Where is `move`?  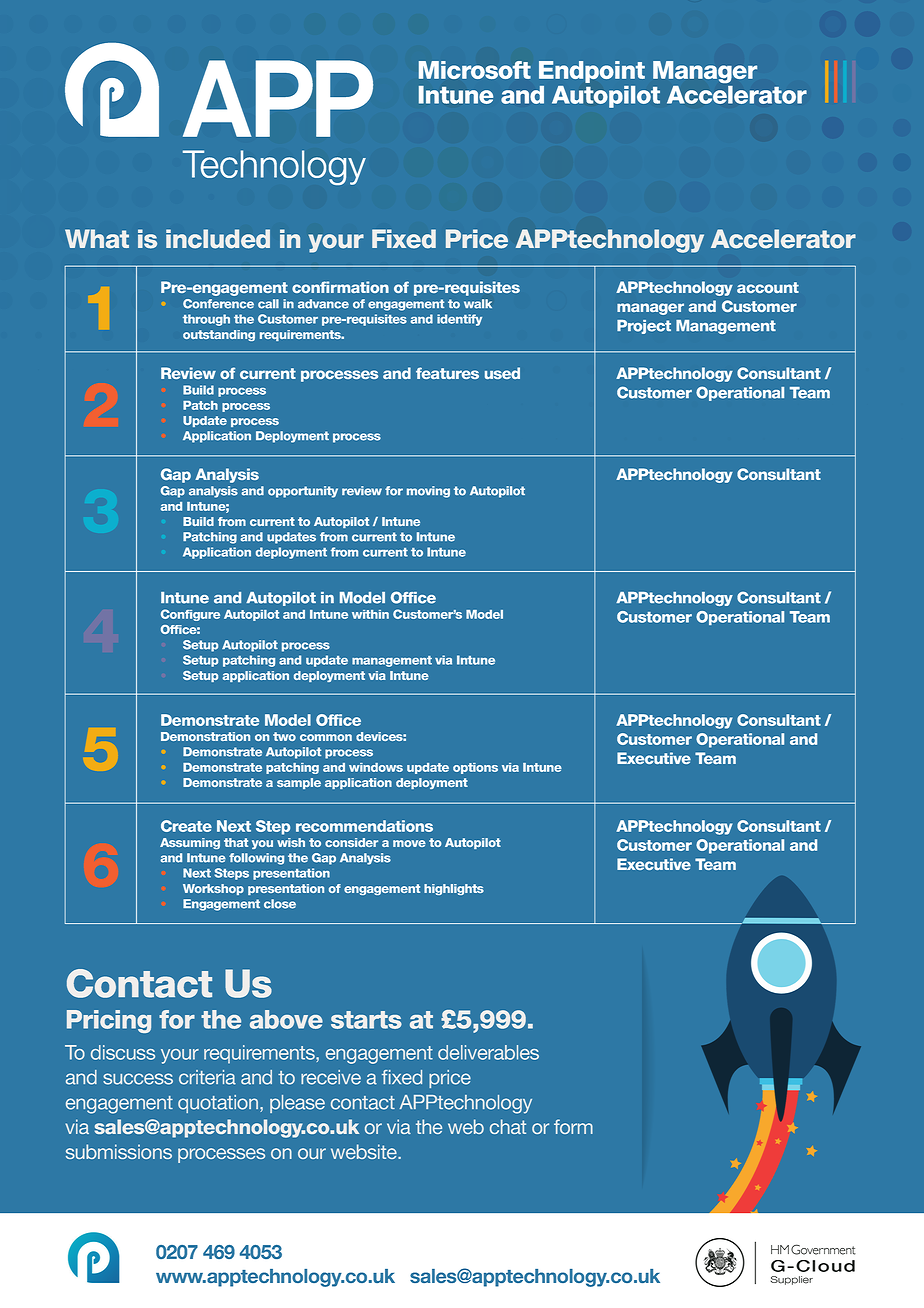
move is located at coordinates (409, 843).
